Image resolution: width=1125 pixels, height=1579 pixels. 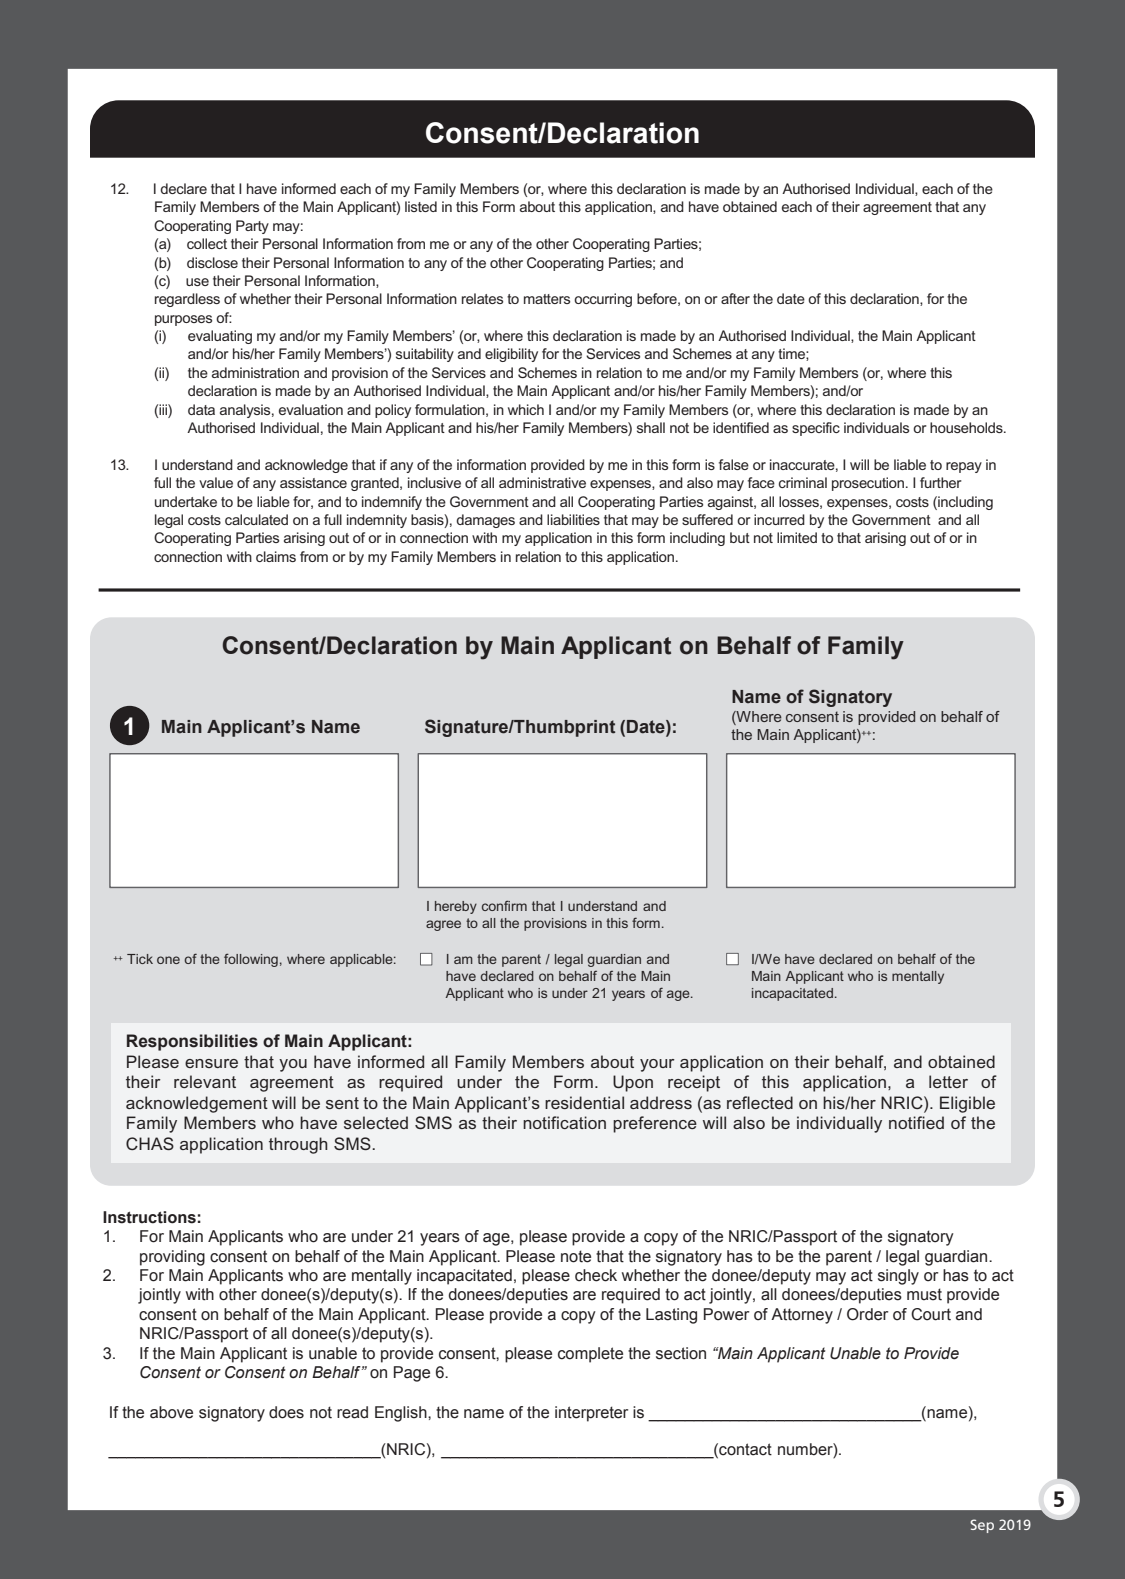 I want to click on Party, so click(x=252, y=227).
